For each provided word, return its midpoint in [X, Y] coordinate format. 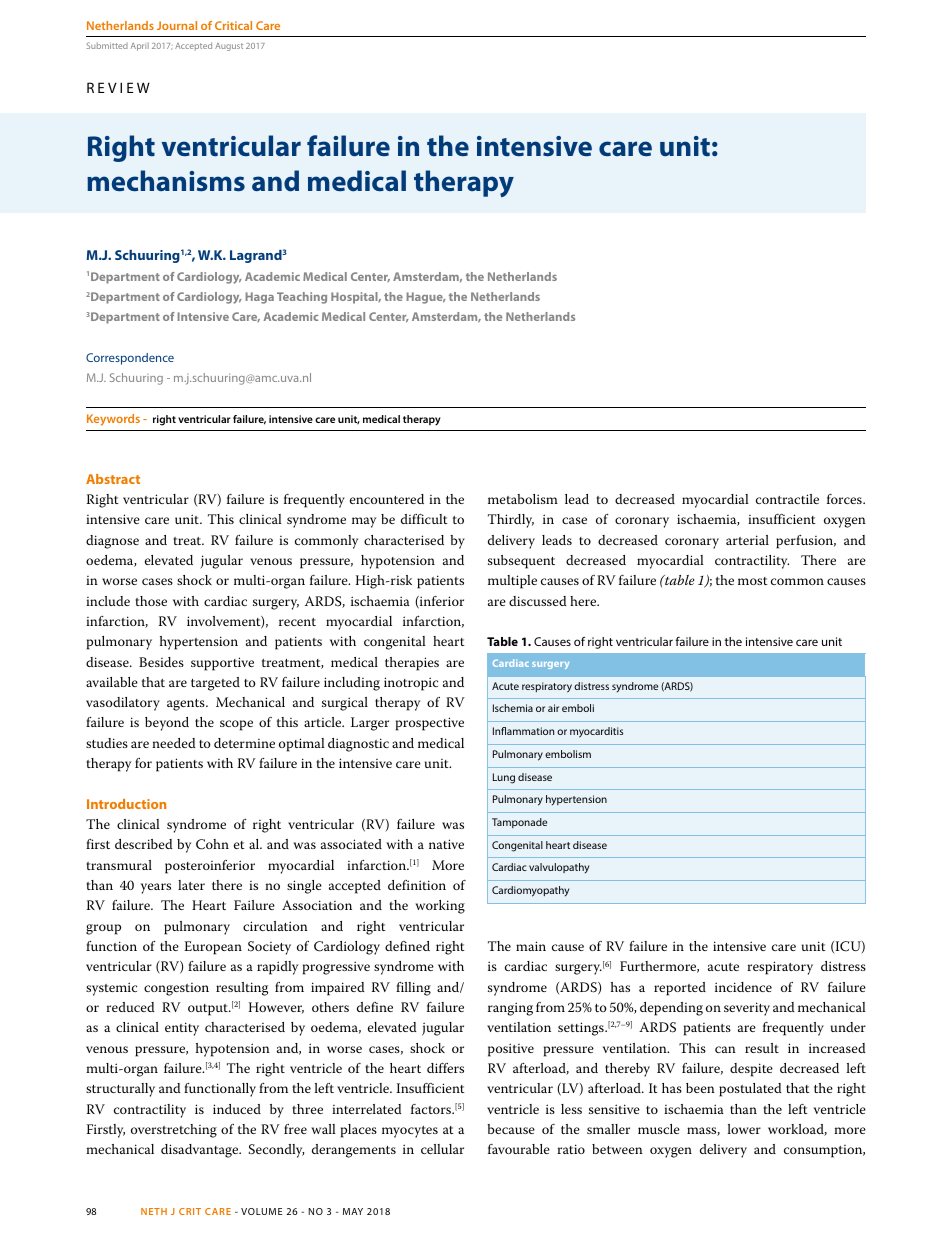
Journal [177, 25]
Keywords [113, 420]
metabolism [523, 499]
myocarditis [596, 732]
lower [744, 1129]
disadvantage [201, 1151]
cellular [442, 1149]
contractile [787, 499]
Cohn [212, 844]
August [229, 47]
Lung [504, 778]
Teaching [302, 298]
